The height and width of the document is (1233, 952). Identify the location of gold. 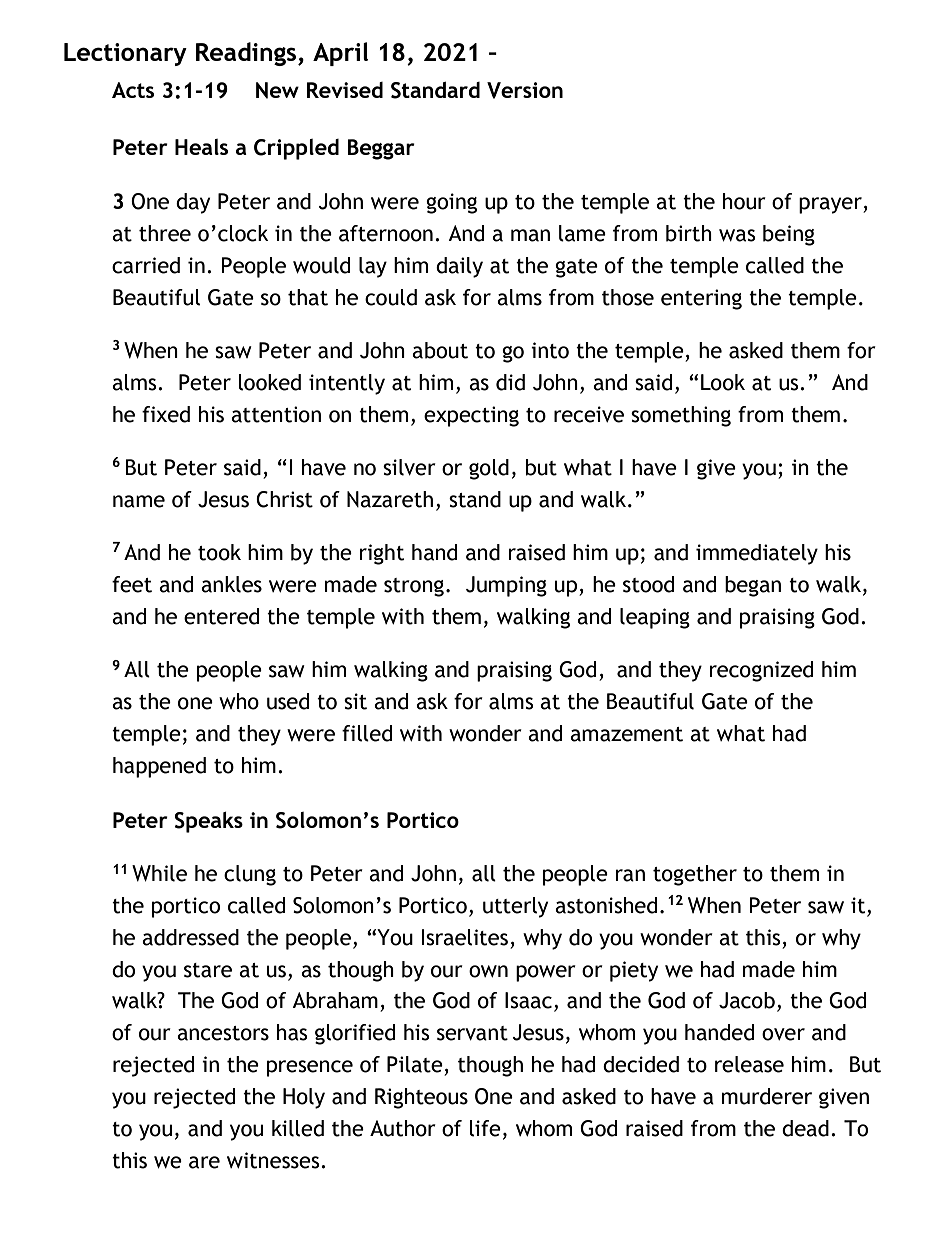
(489, 469).
